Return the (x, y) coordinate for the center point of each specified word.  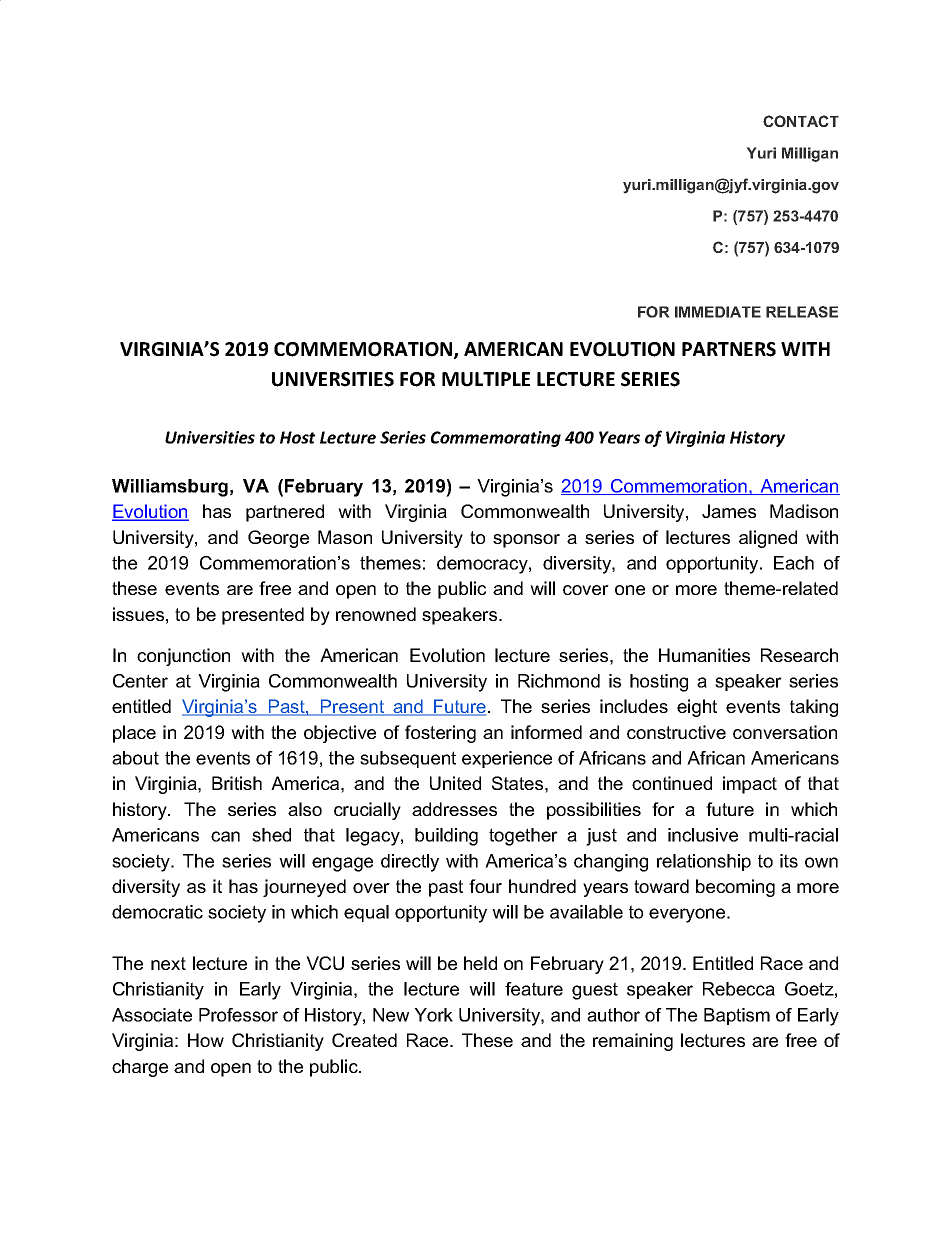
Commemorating (496, 439)
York (433, 1015)
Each (794, 563)
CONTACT (801, 121)
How (206, 1040)
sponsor (526, 541)
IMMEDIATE (718, 312)
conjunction (183, 657)
